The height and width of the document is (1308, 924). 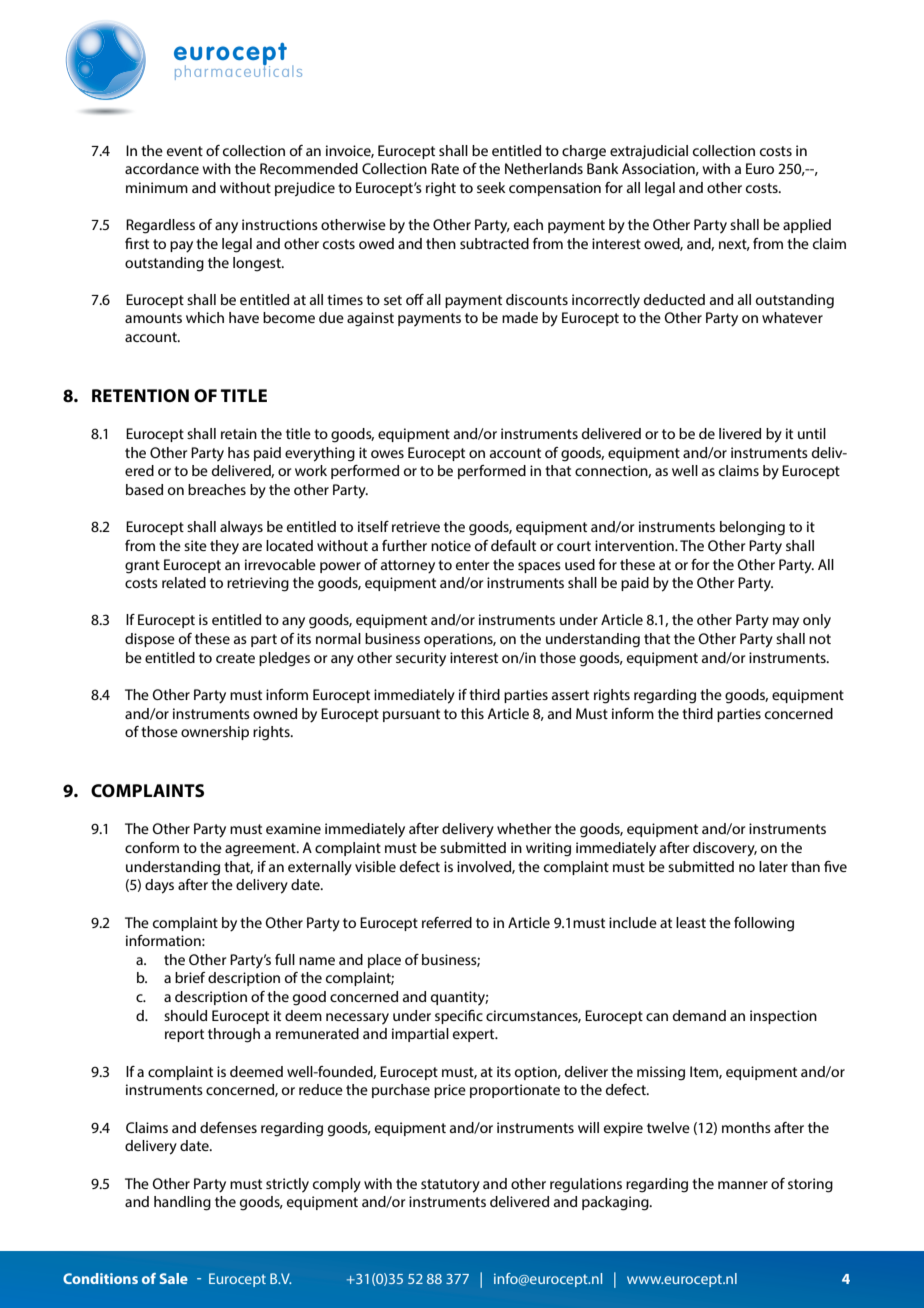 I want to click on security, so click(x=421, y=659).
